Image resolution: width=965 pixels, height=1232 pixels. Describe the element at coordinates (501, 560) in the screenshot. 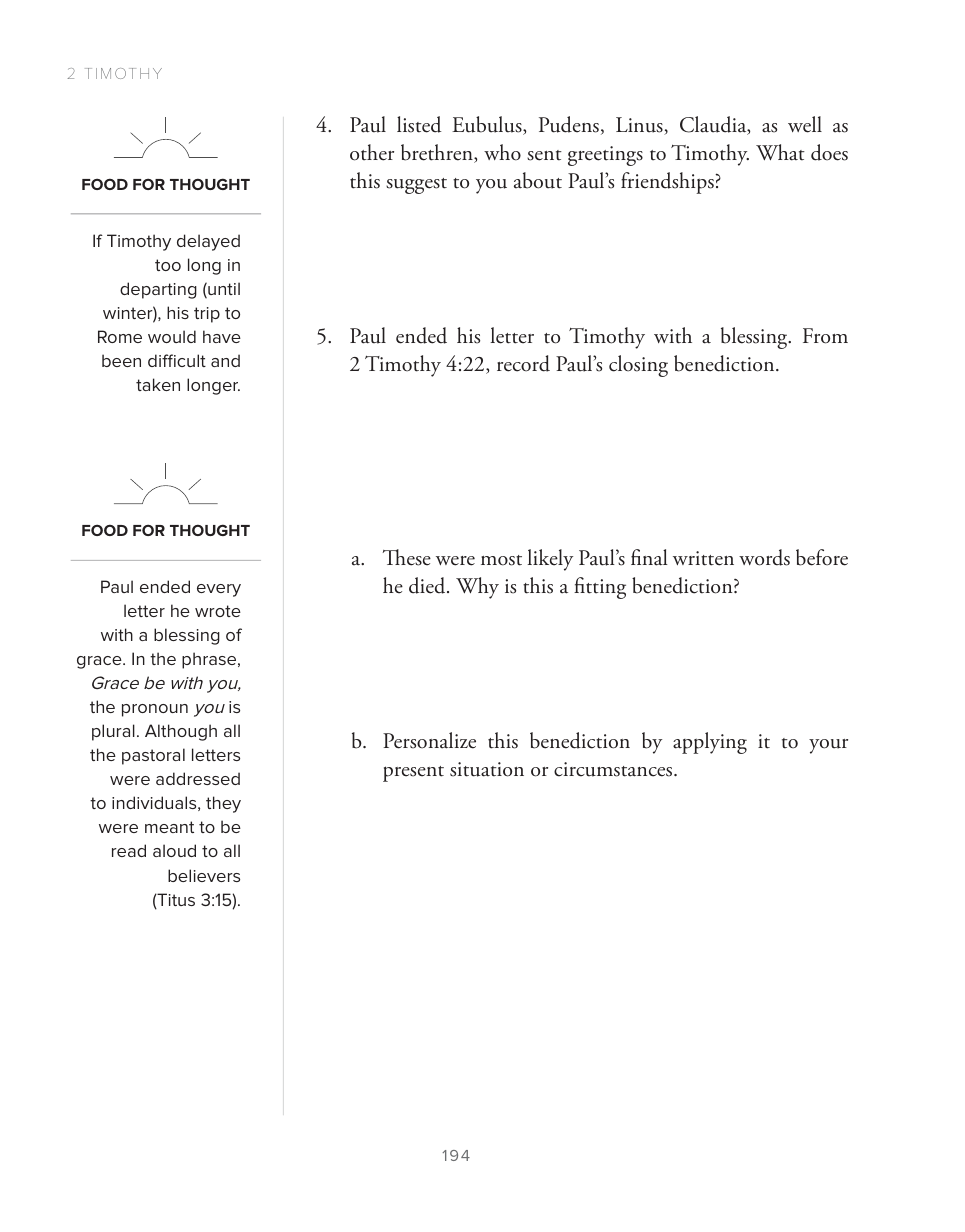

I see `most` at that location.
